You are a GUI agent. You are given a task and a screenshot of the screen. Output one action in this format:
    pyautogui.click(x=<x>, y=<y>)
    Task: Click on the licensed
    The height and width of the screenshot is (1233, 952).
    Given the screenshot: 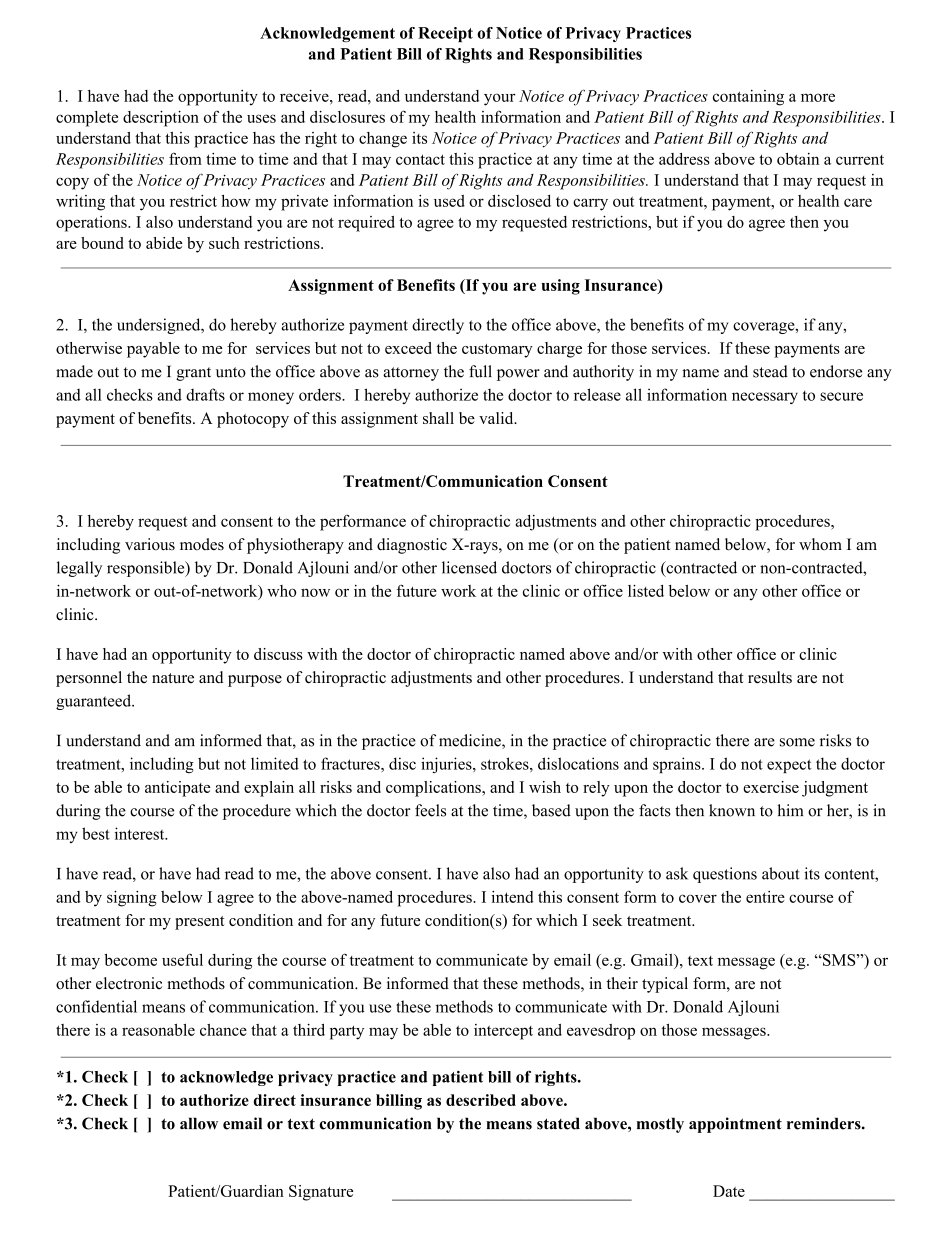 What is the action you would take?
    pyautogui.click(x=469, y=567)
